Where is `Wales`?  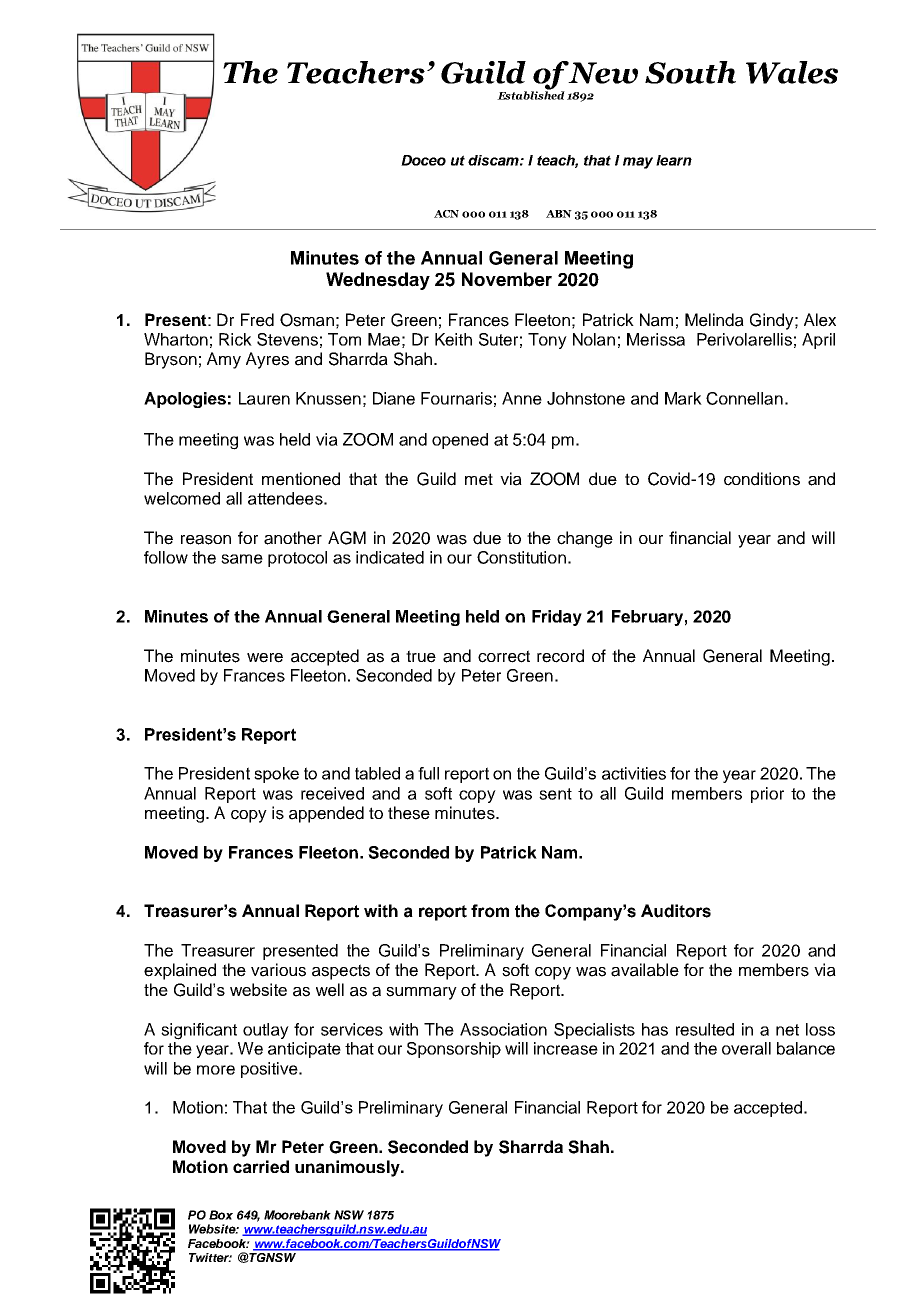
Wales is located at coordinates (792, 72).
